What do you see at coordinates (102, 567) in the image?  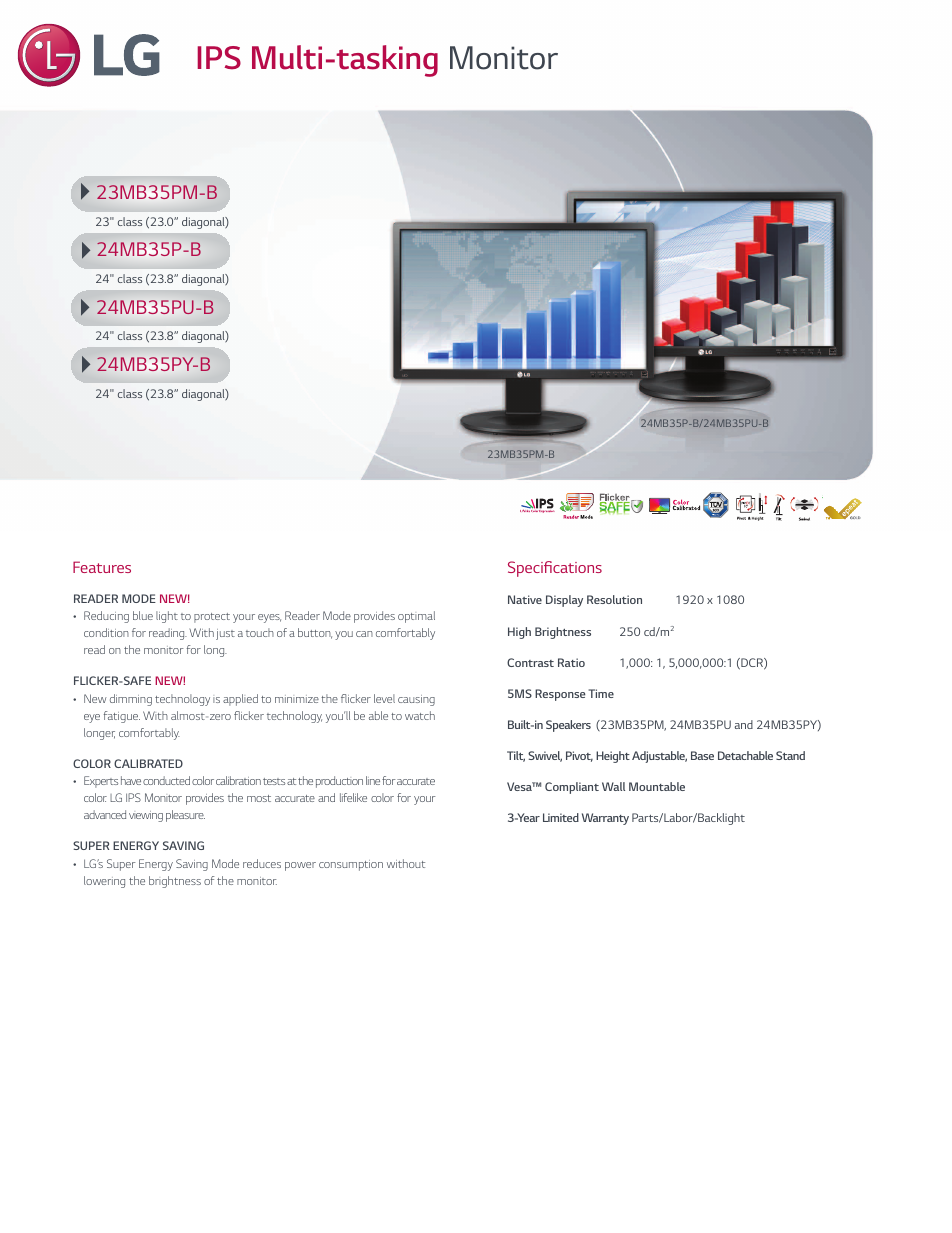 I see `Features` at bounding box center [102, 567].
